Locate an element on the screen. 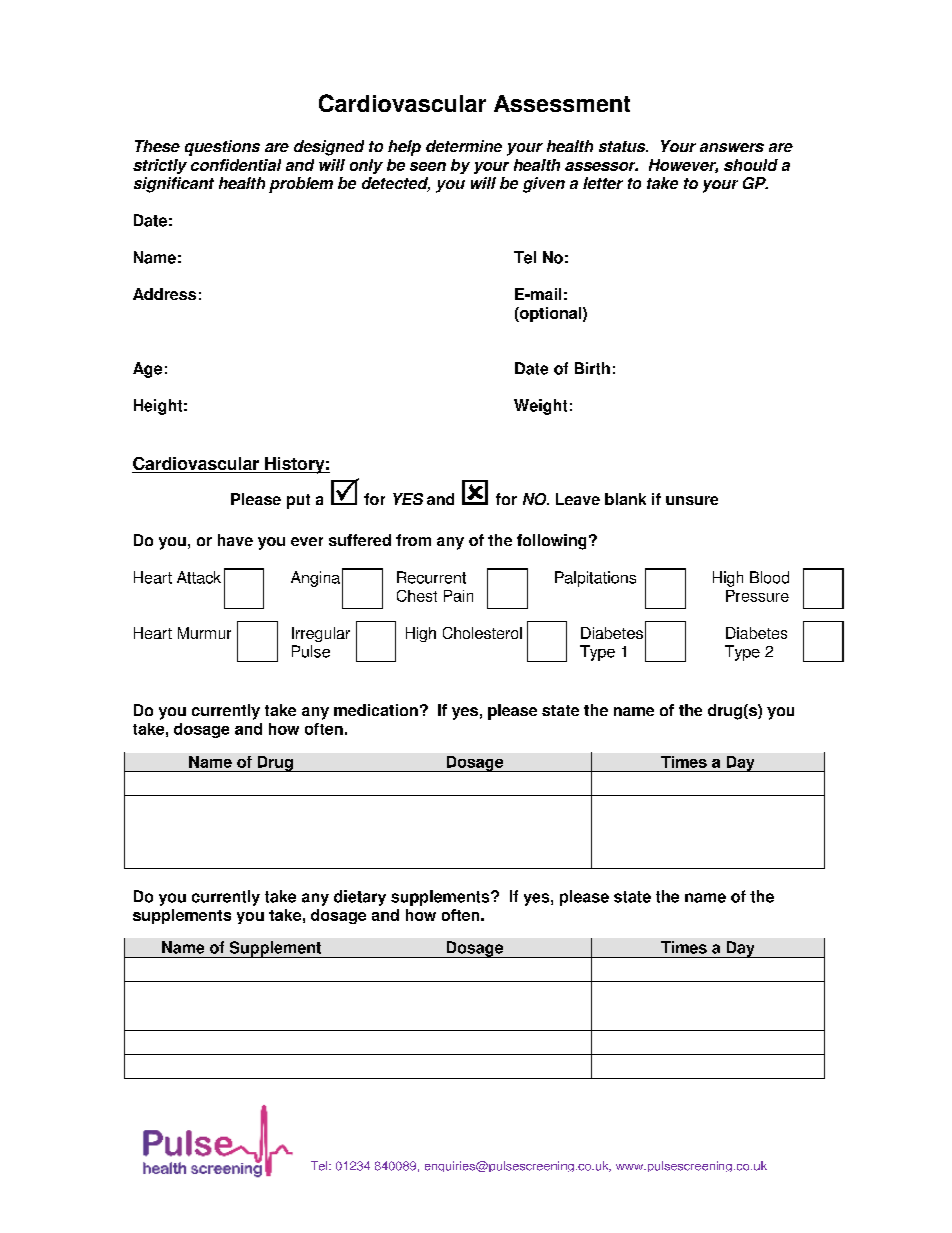 The width and height of the screenshot is (952, 1233). optional is located at coordinates (549, 314).
